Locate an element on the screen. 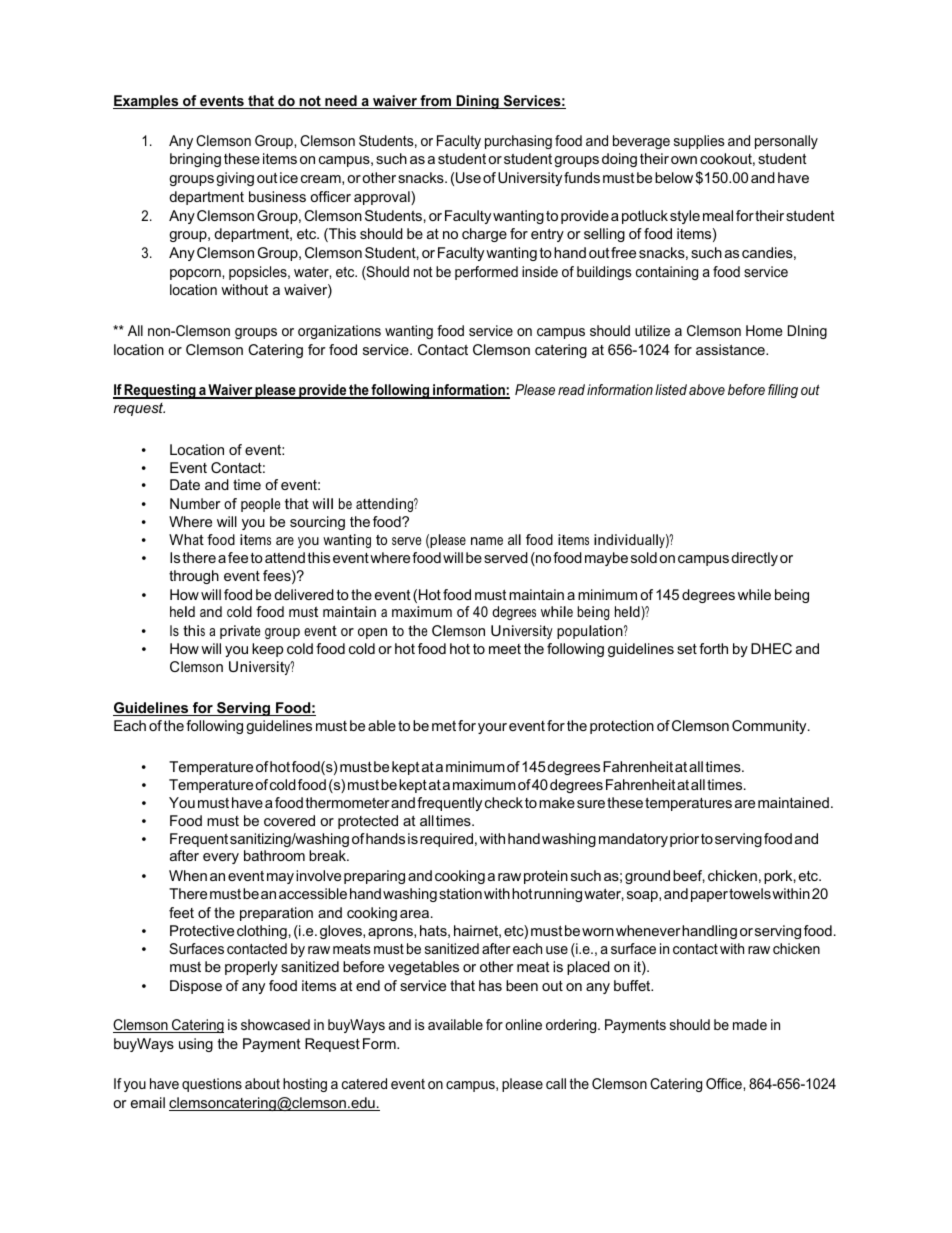  protection is located at coordinates (622, 727).
